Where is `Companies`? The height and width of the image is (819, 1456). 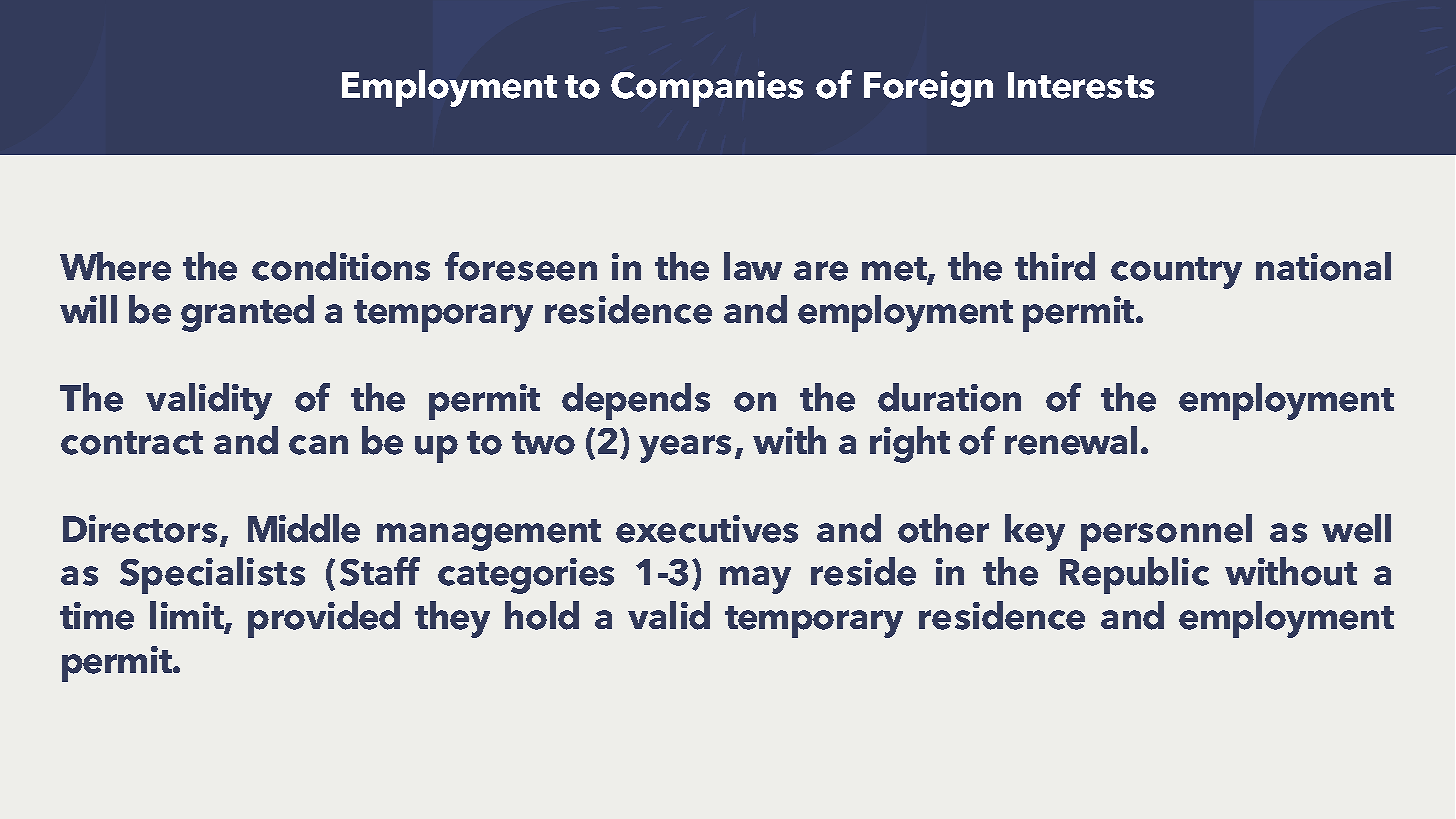
Companies is located at coordinates (707, 89).
